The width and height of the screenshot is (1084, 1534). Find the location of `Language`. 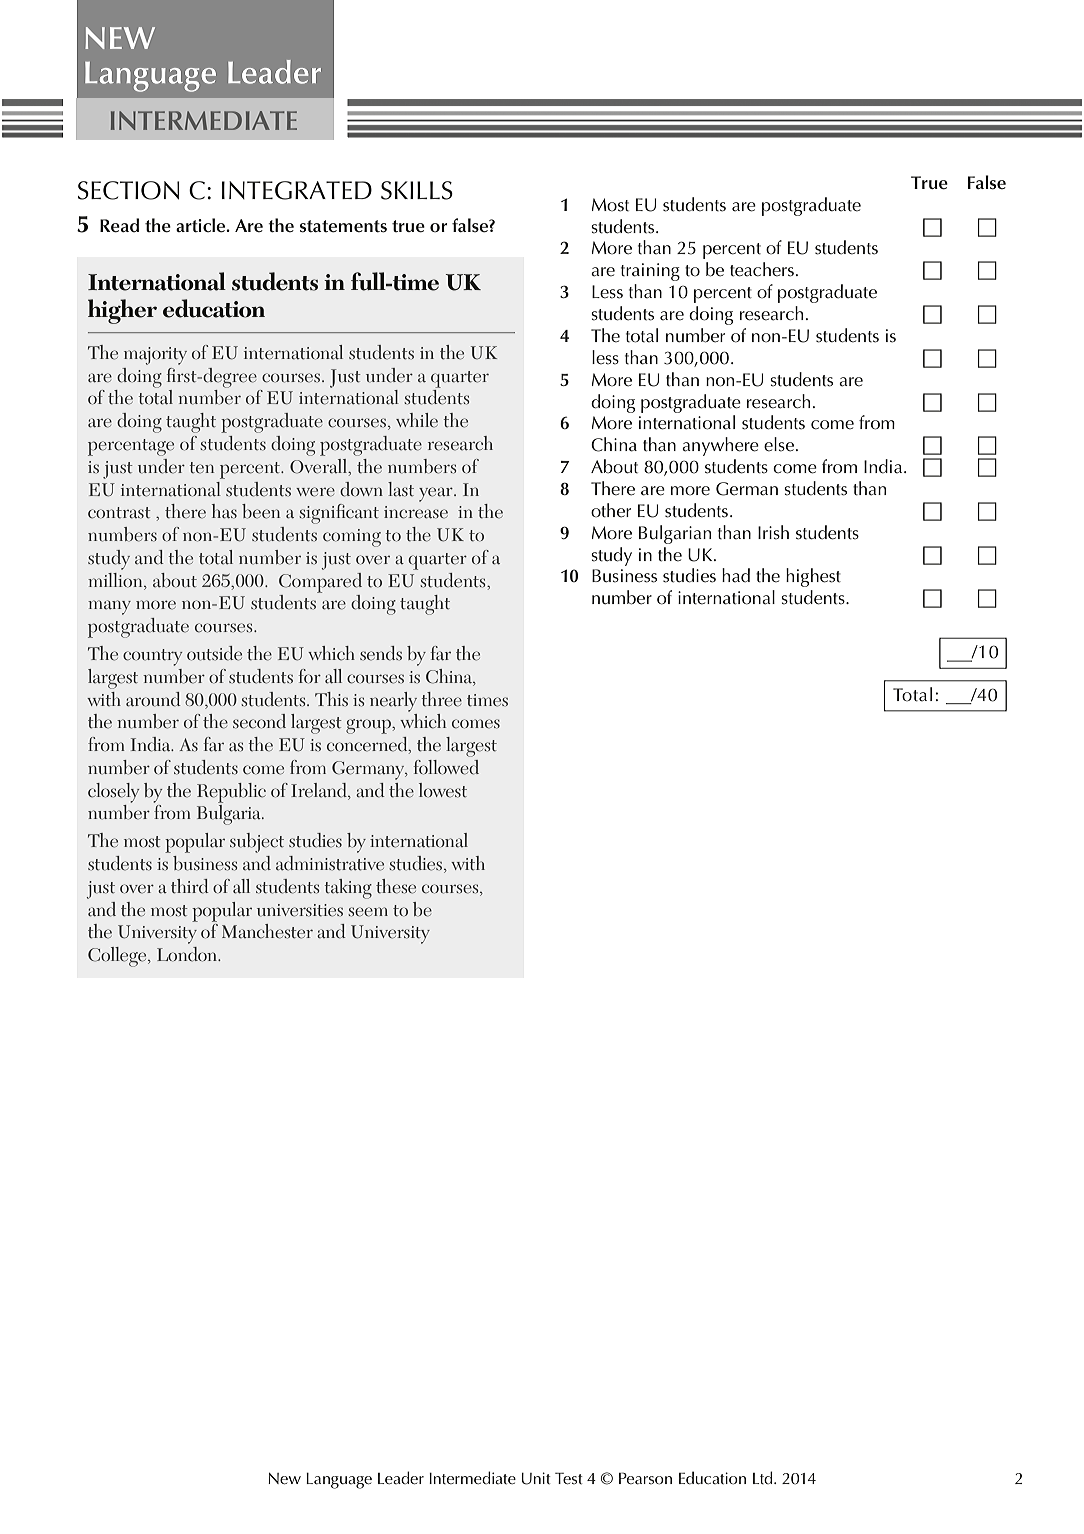

Language is located at coordinates (339, 1481).
